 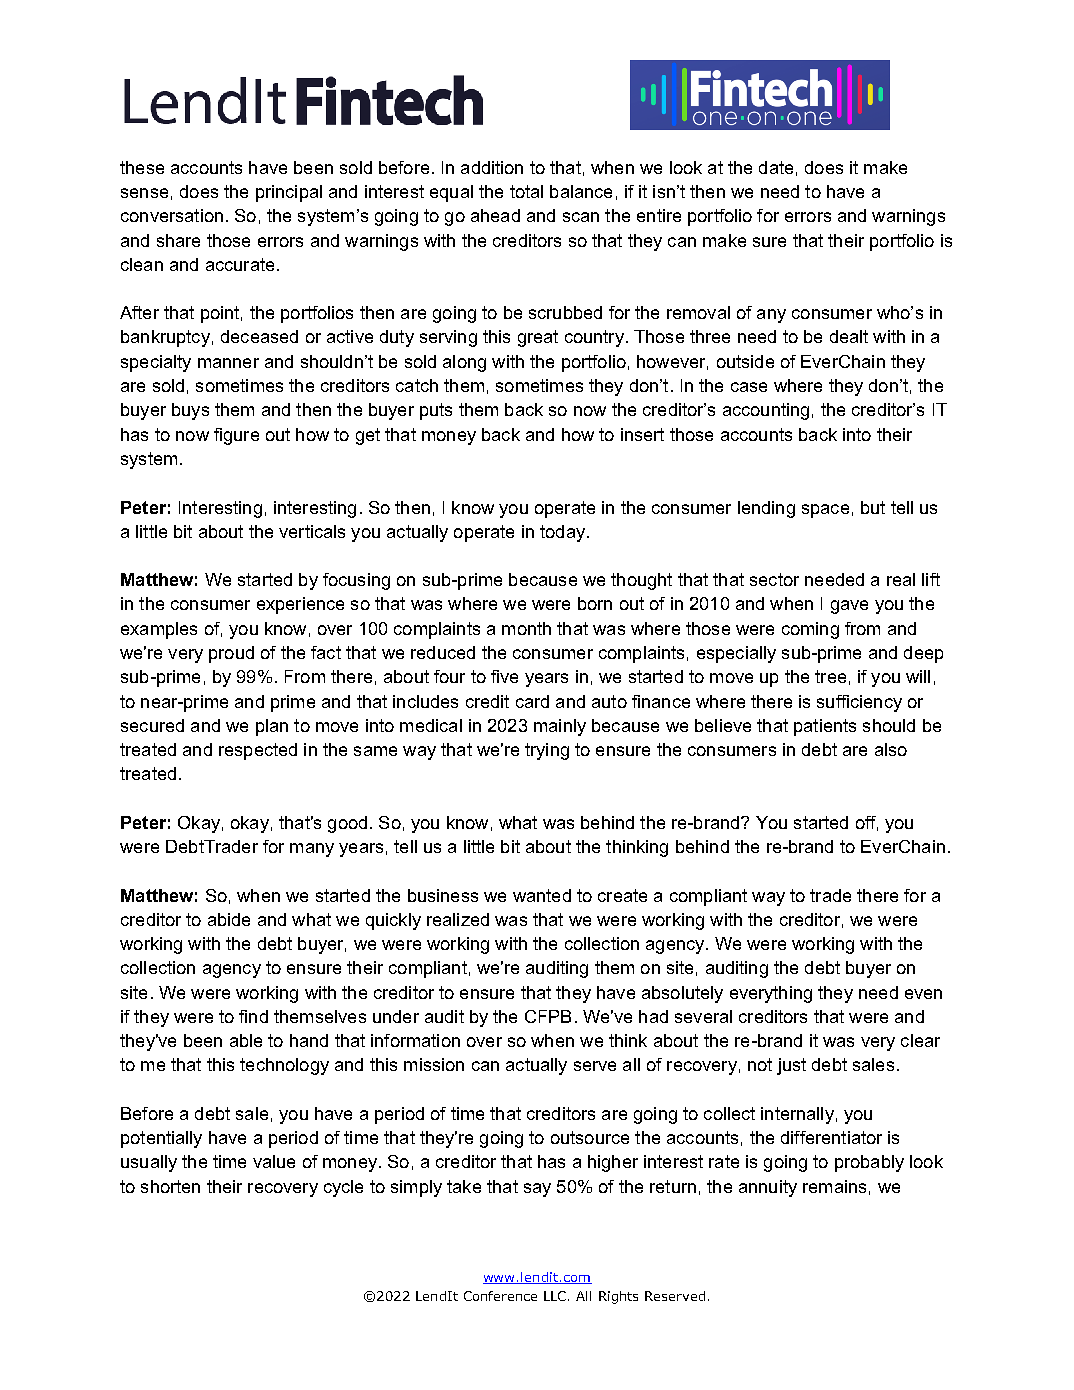 I want to click on principal, so click(x=289, y=193).
